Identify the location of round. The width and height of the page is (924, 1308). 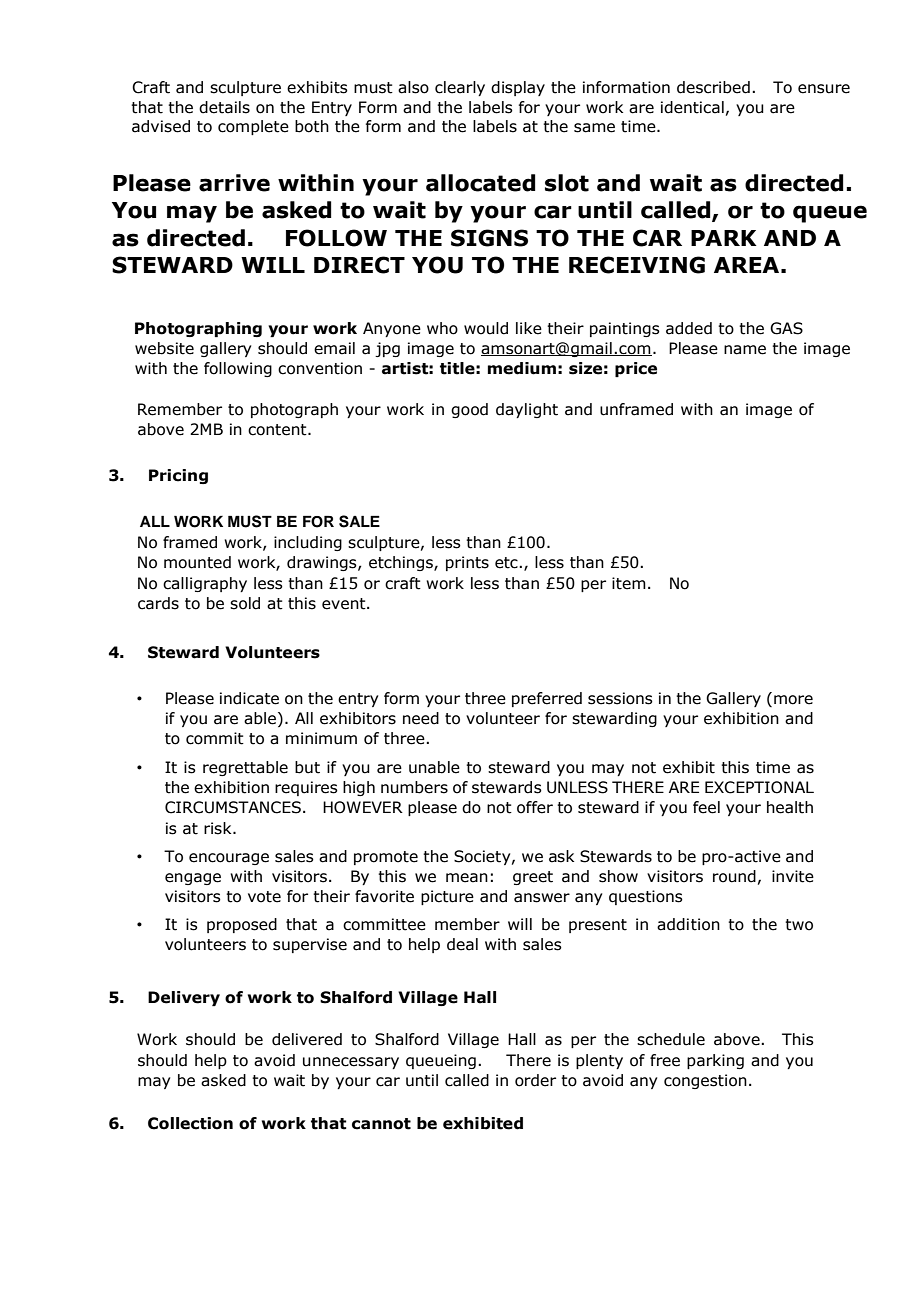
(734, 876).
